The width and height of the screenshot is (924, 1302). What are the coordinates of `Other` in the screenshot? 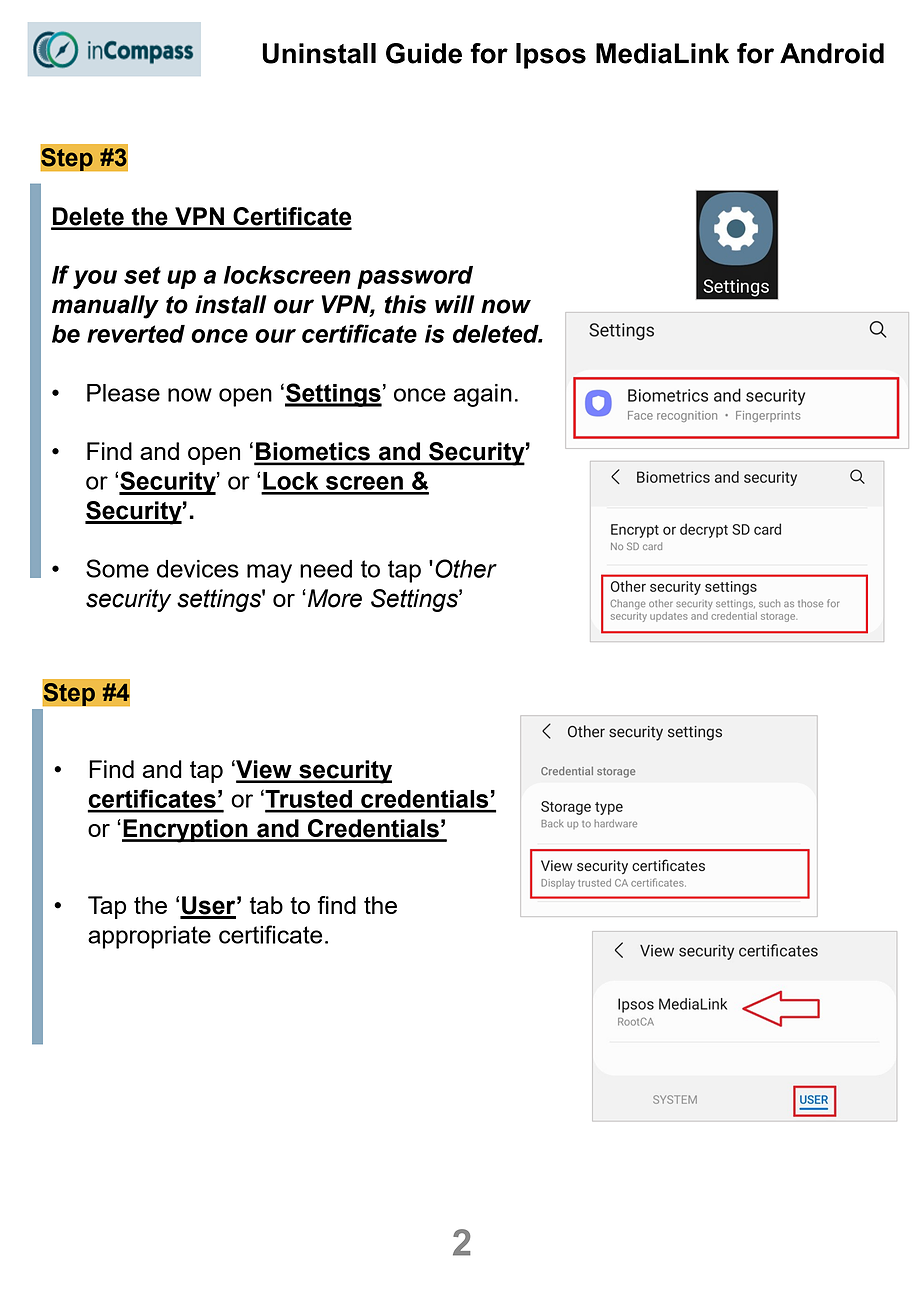 It's located at (466, 568).
